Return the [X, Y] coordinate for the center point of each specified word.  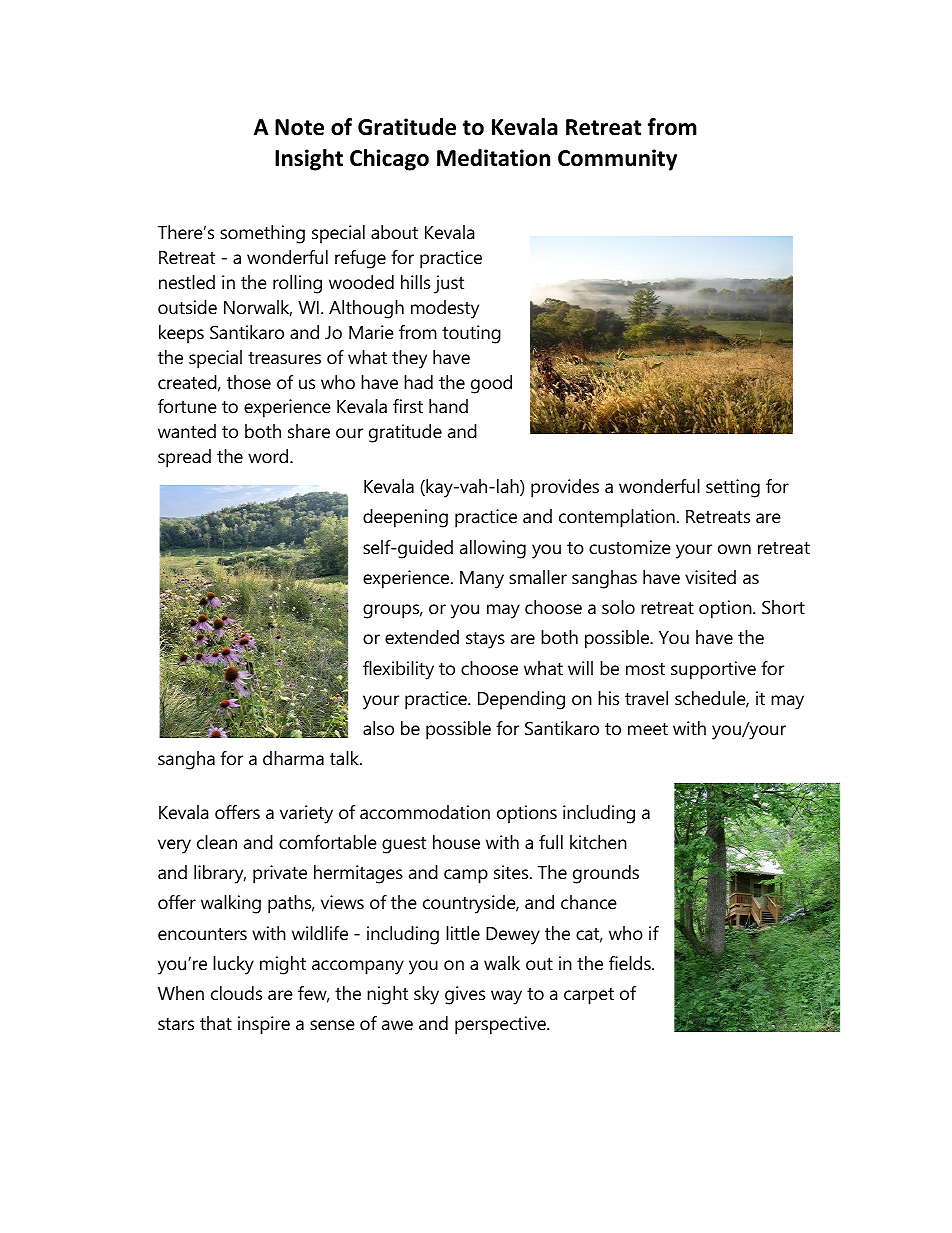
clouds [236, 993]
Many [482, 580]
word [269, 456]
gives [465, 995]
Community [617, 160]
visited [710, 577]
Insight [309, 160]
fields [631, 963]
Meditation [493, 158]
